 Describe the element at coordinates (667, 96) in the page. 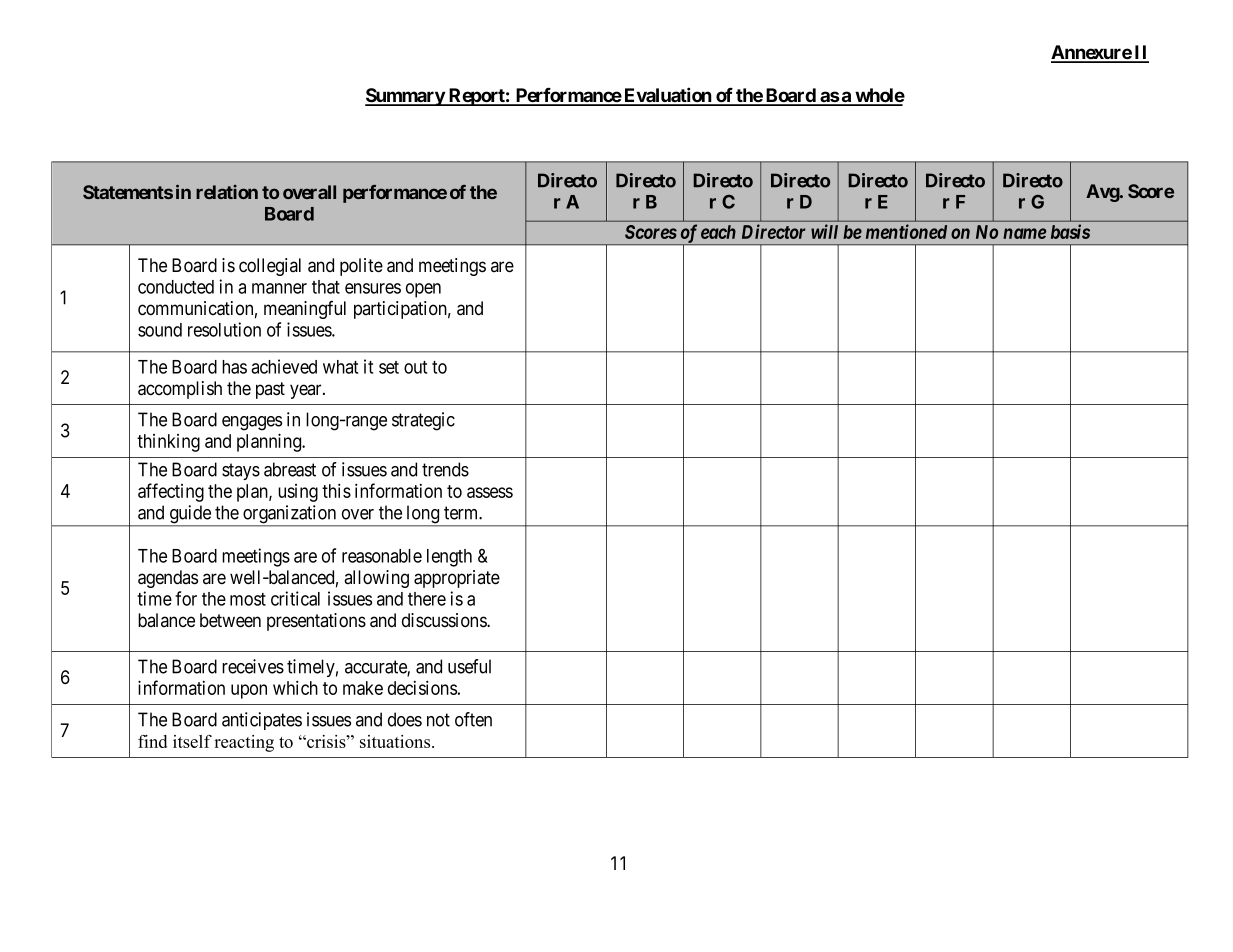

I see `Evaluation` at that location.
